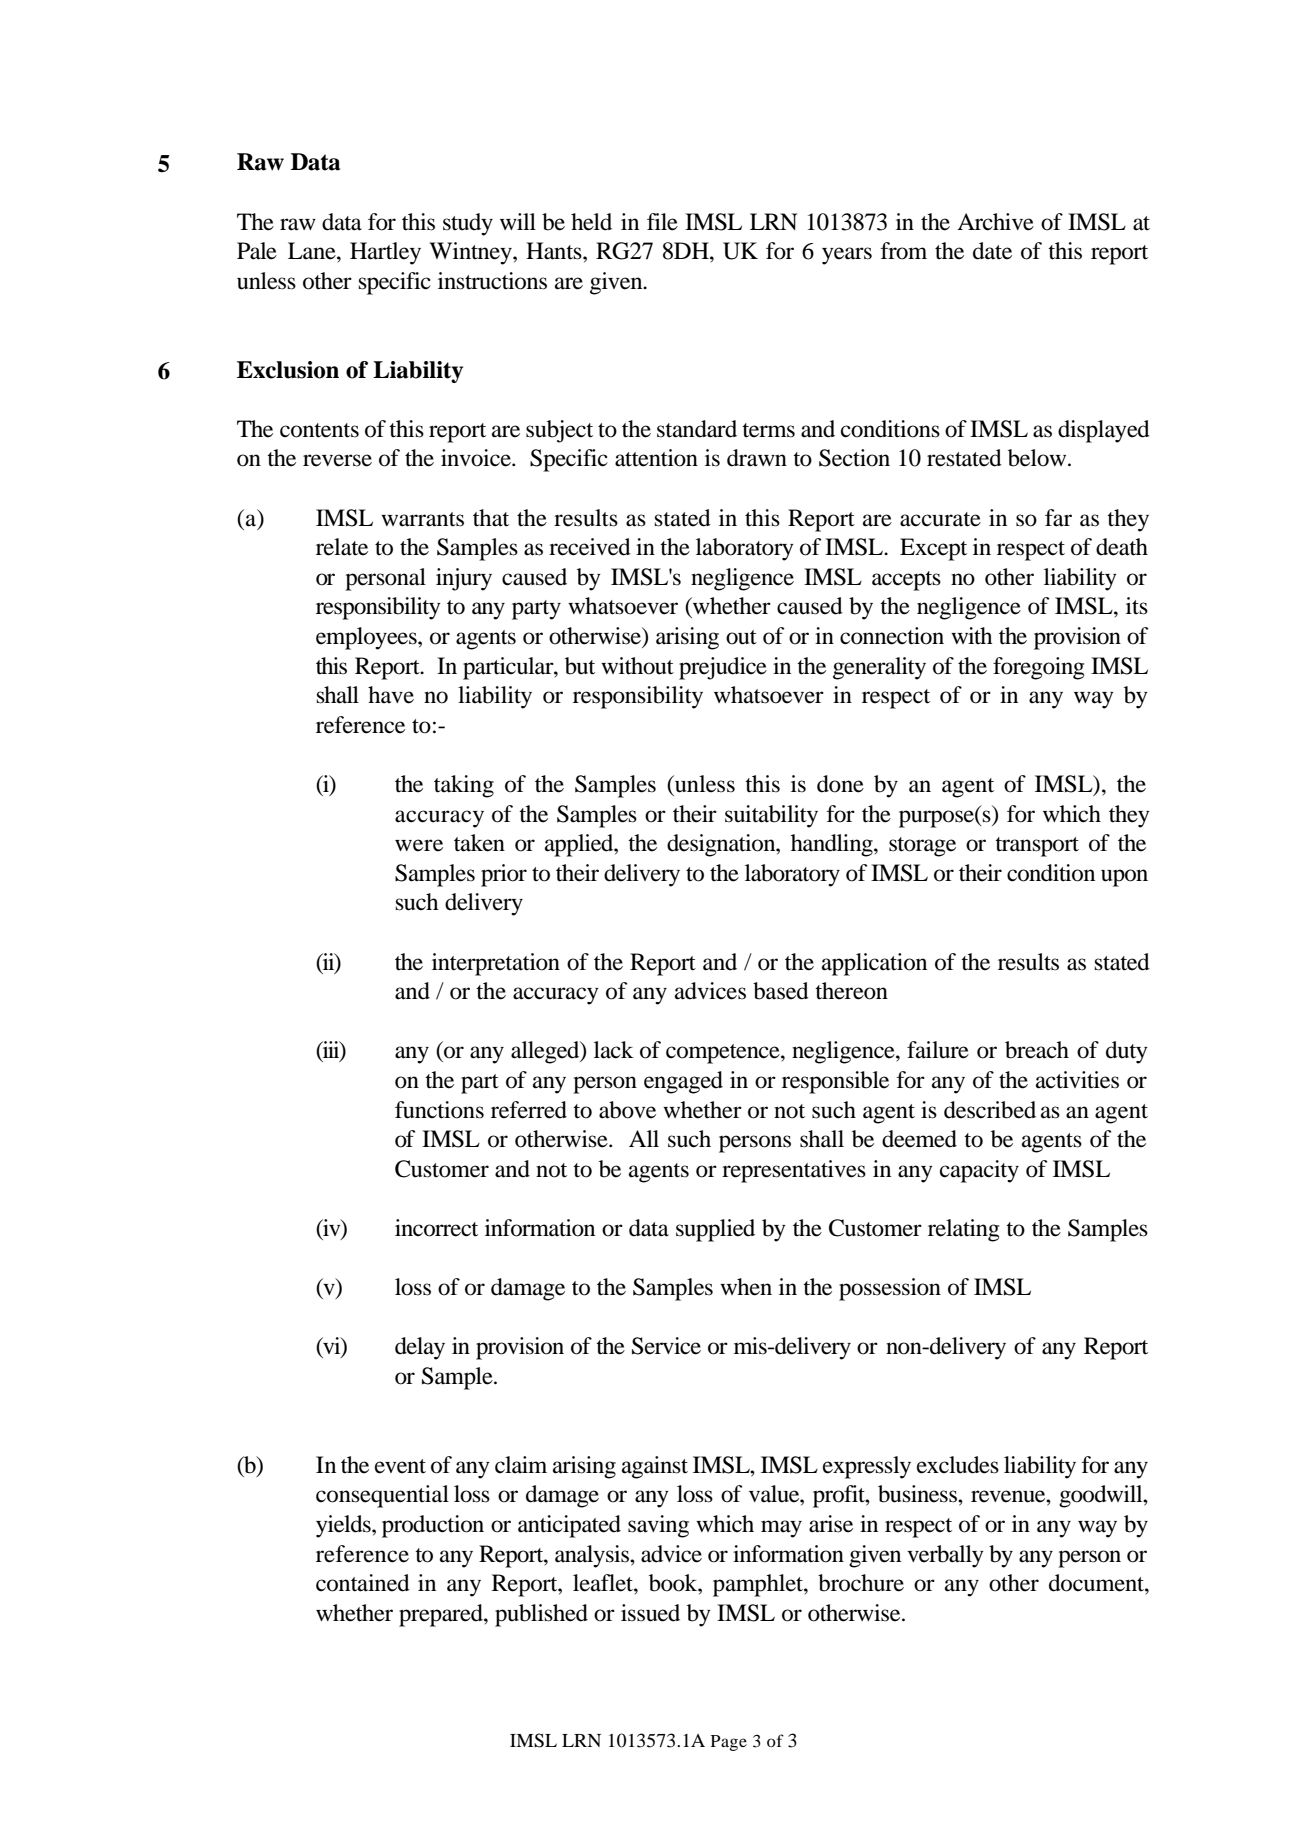  What do you see at coordinates (1097, 1583) in the image?
I see `document` at bounding box center [1097, 1583].
